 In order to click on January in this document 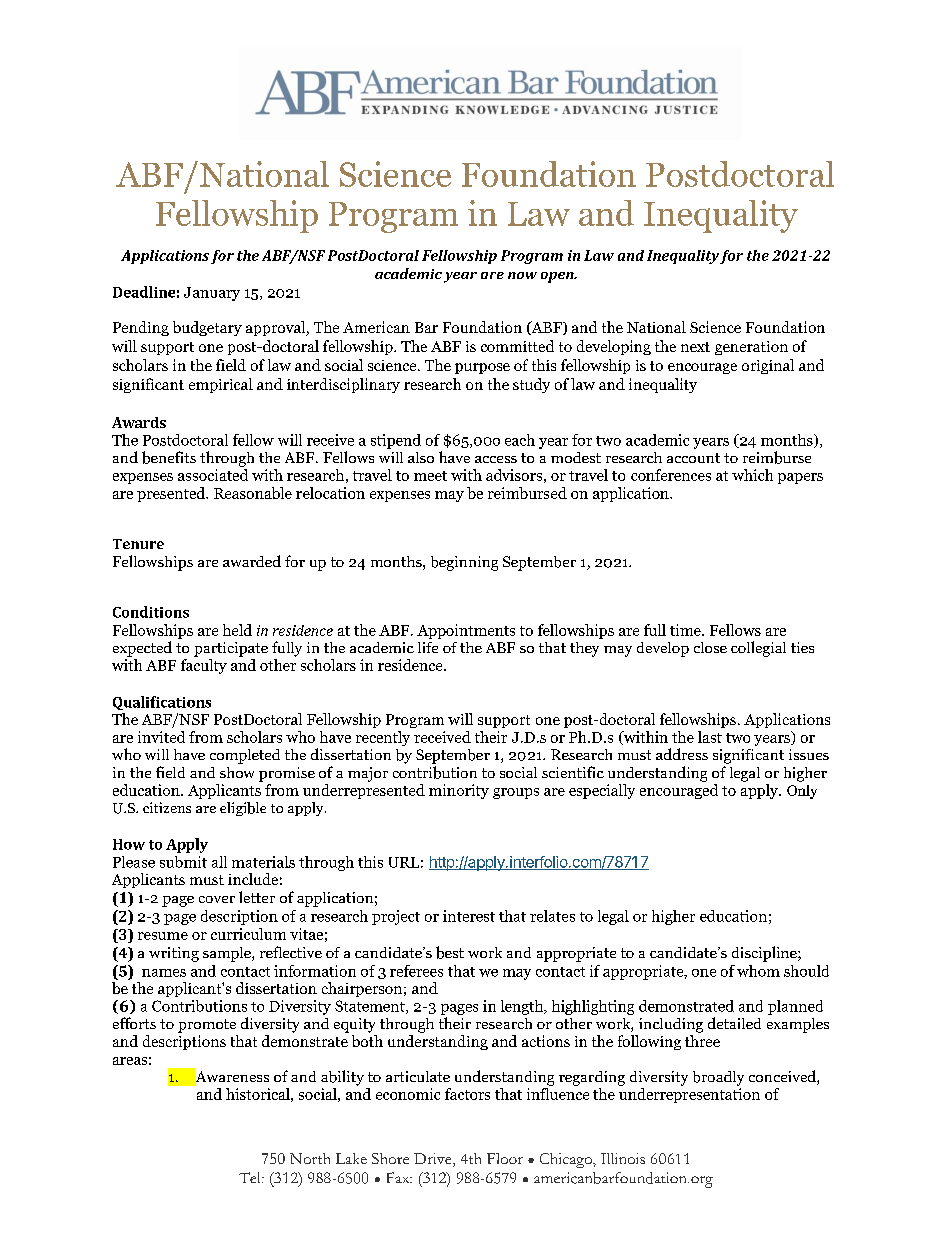, I will do `click(212, 294)`.
